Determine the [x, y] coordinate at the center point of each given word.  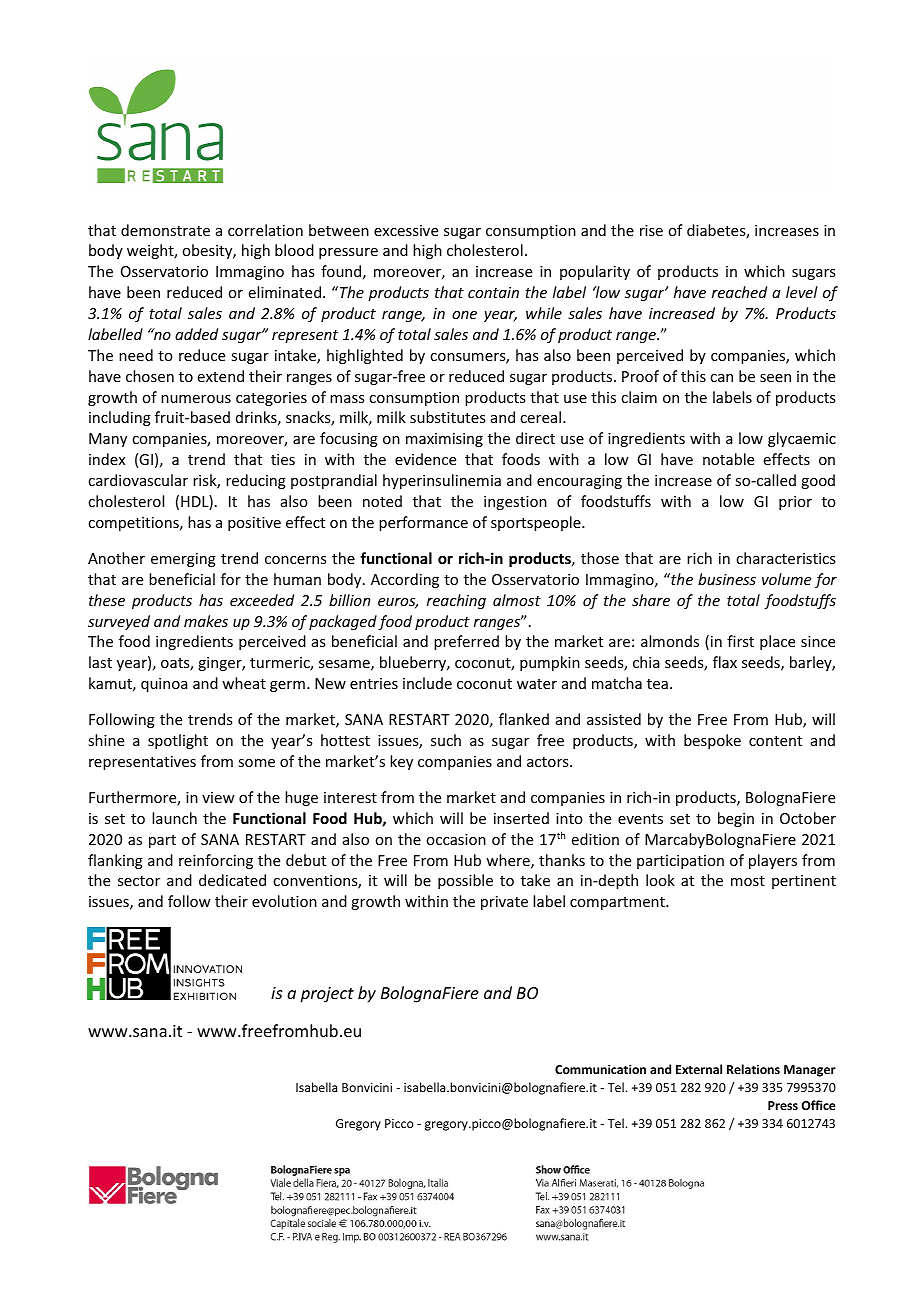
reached [739, 292]
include [427, 683]
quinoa [164, 685]
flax [725, 662]
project [327, 995]
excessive [406, 230]
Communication [600, 1069]
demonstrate [165, 230]
